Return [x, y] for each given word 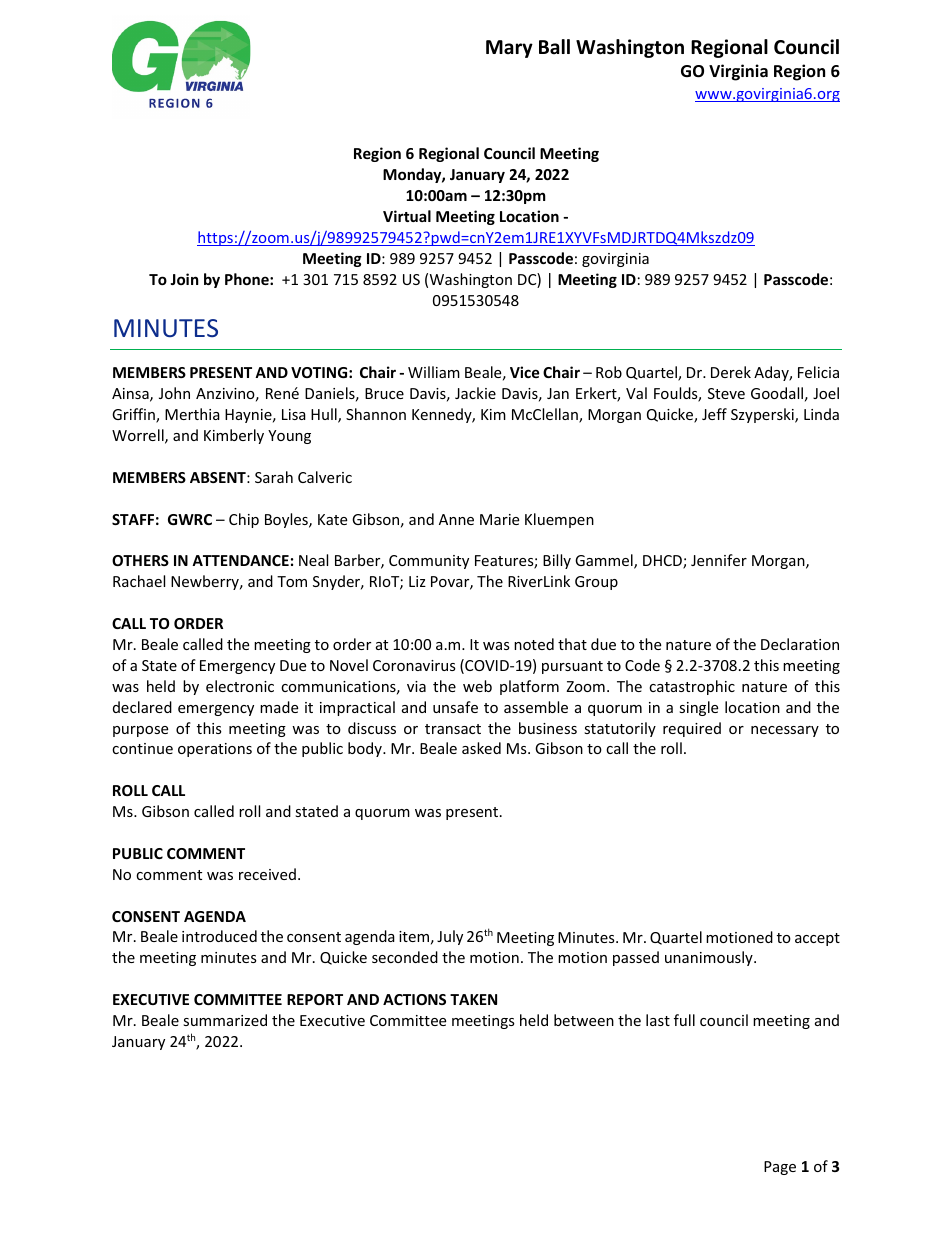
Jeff [714, 414]
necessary [785, 731]
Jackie [475, 393]
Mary [509, 49]
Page [780, 1168]
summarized [225, 1020]
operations [215, 750]
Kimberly [234, 436]
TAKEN [473, 999]
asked [481, 748]
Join [184, 279]
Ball [554, 47]
